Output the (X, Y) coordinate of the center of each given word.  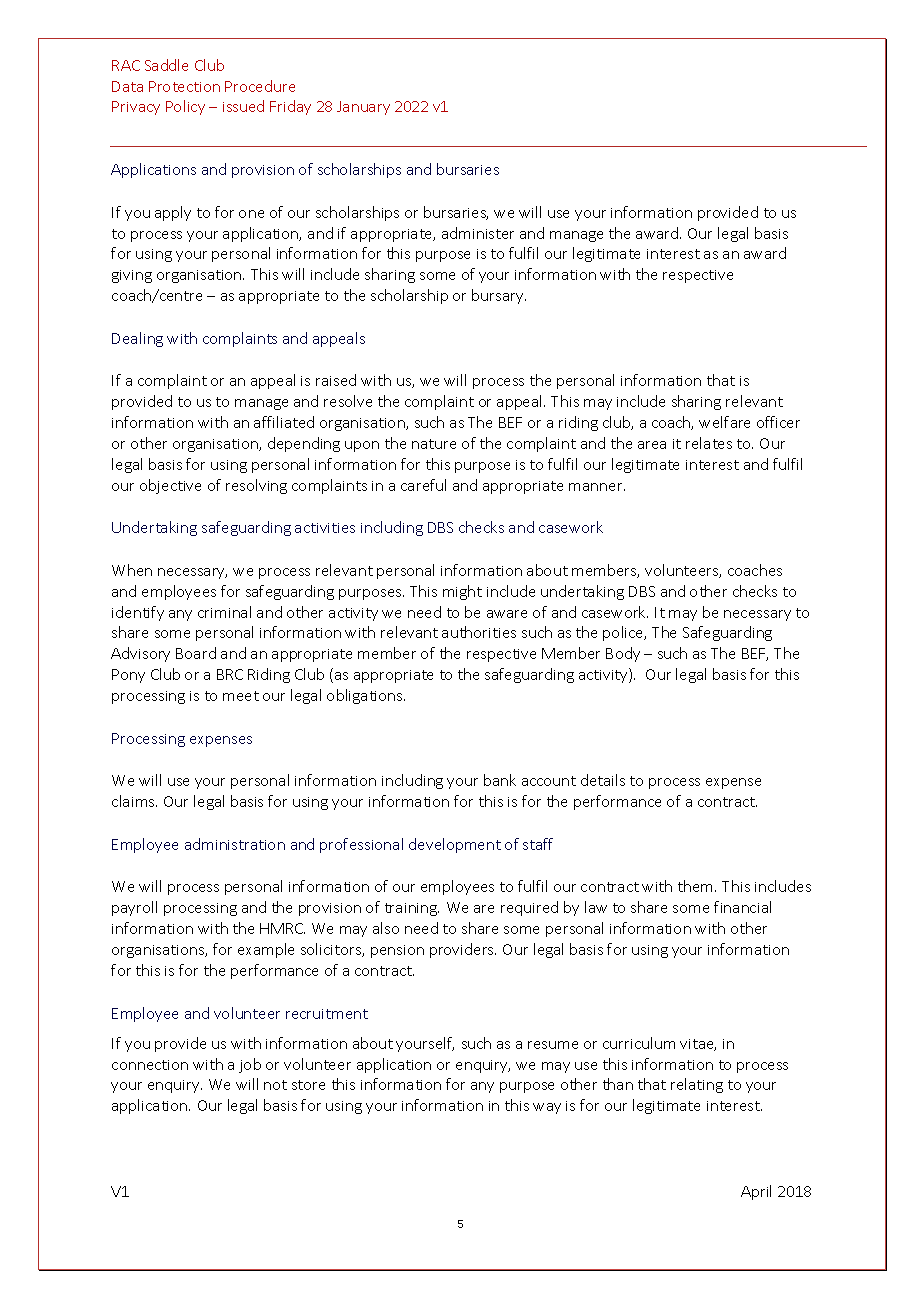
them (697, 886)
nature (434, 444)
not (275, 1085)
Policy (185, 107)
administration (235, 844)
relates (709, 443)
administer (478, 233)
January (363, 108)
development (455, 845)
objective (170, 486)
